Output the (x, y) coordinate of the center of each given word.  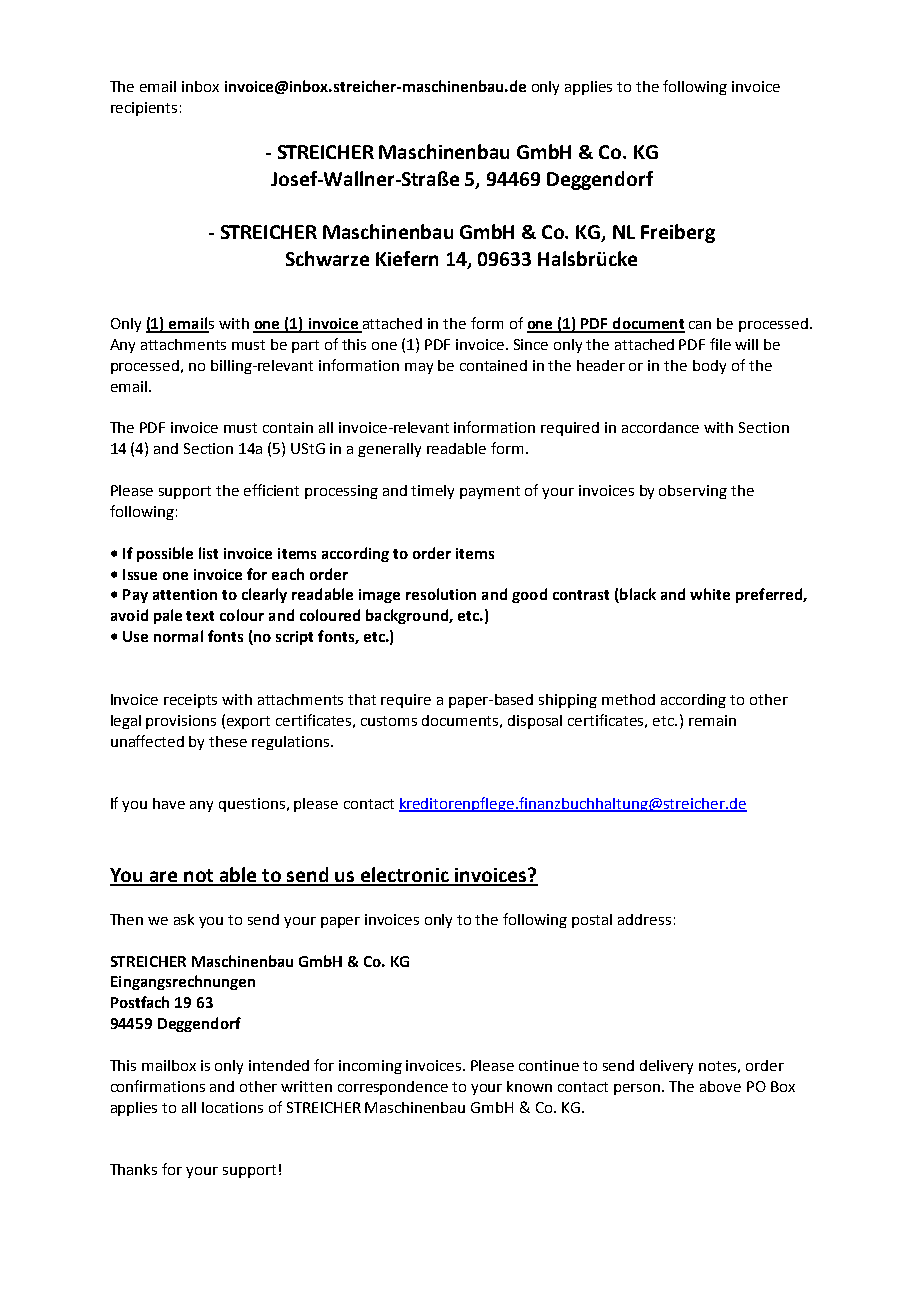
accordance (660, 427)
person (638, 1089)
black (637, 595)
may (419, 368)
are (164, 878)
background (408, 616)
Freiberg (678, 233)
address (644, 919)
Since (531, 344)
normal (178, 636)
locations (232, 1107)
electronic (405, 876)
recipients (144, 109)
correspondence (393, 1088)
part (305, 346)
